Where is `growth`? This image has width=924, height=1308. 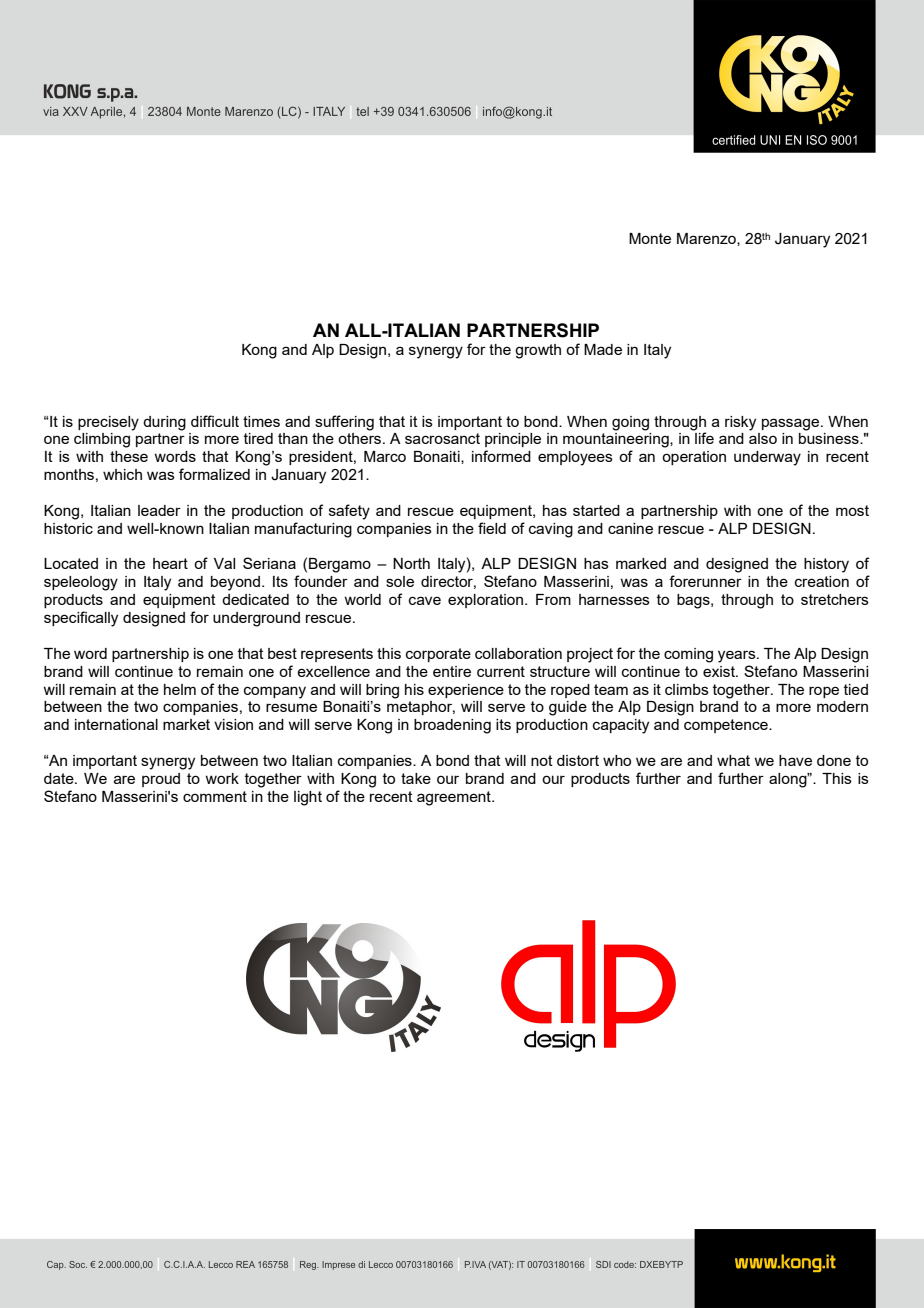 growth is located at coordinates (538, 351).
